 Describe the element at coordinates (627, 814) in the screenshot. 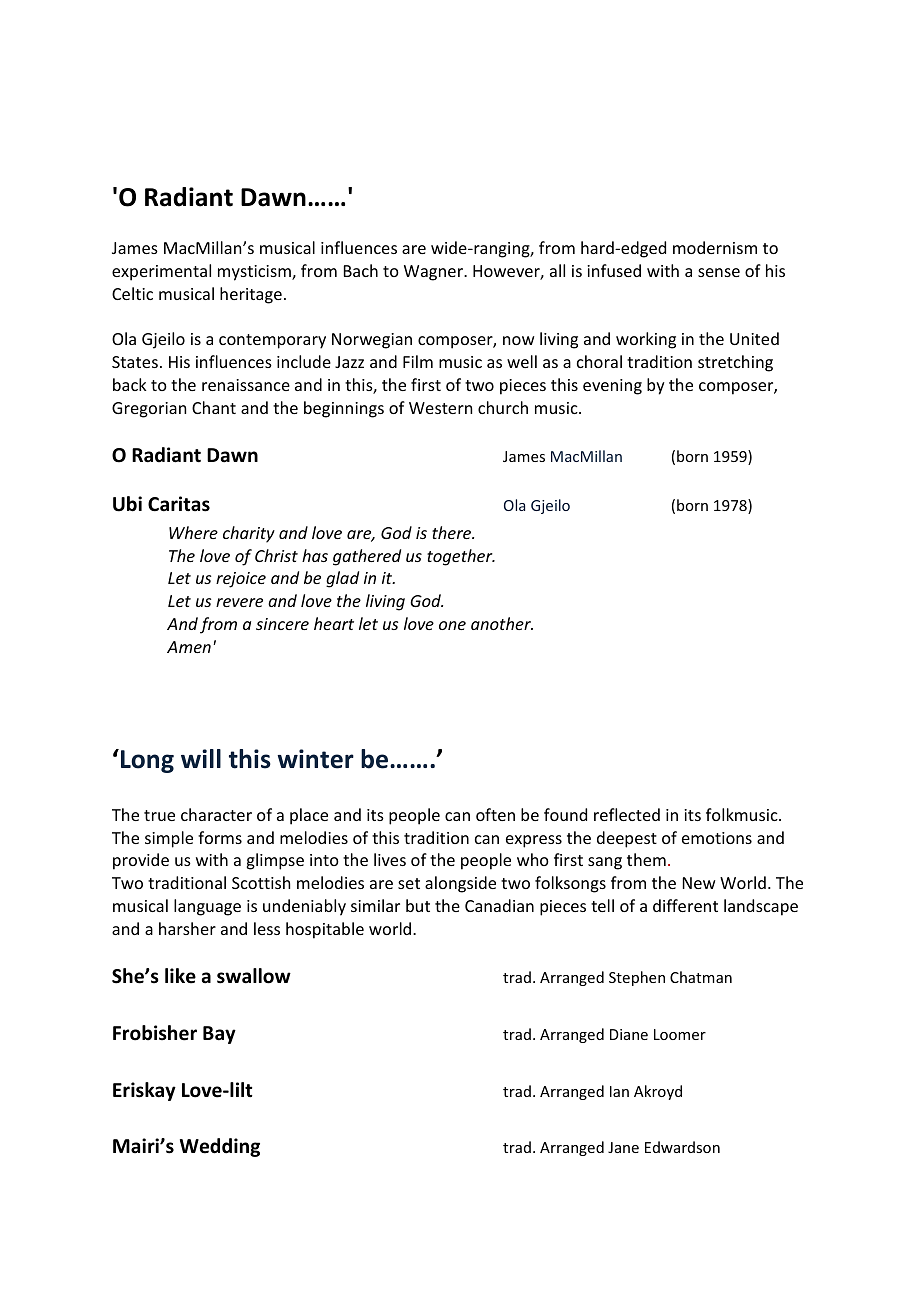

I see `reflected` at that location.
